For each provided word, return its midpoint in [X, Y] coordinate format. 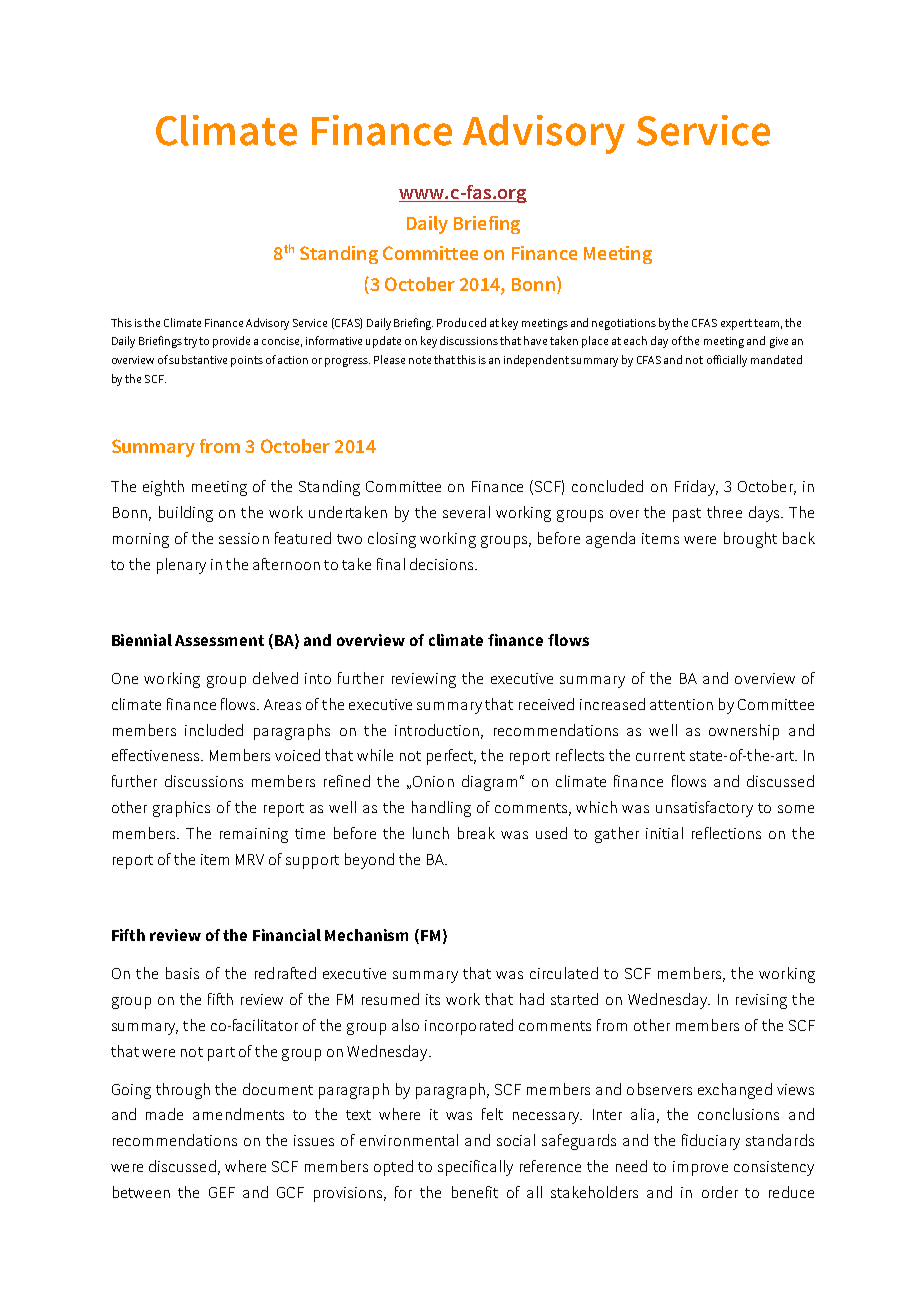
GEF [222, 1192]
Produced [461, 322]
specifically [475, 1168]
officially [727, 361]
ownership [744, 732]
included [214, 730]
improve [700, 1168]
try [190, 342]
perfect [451, 757]
